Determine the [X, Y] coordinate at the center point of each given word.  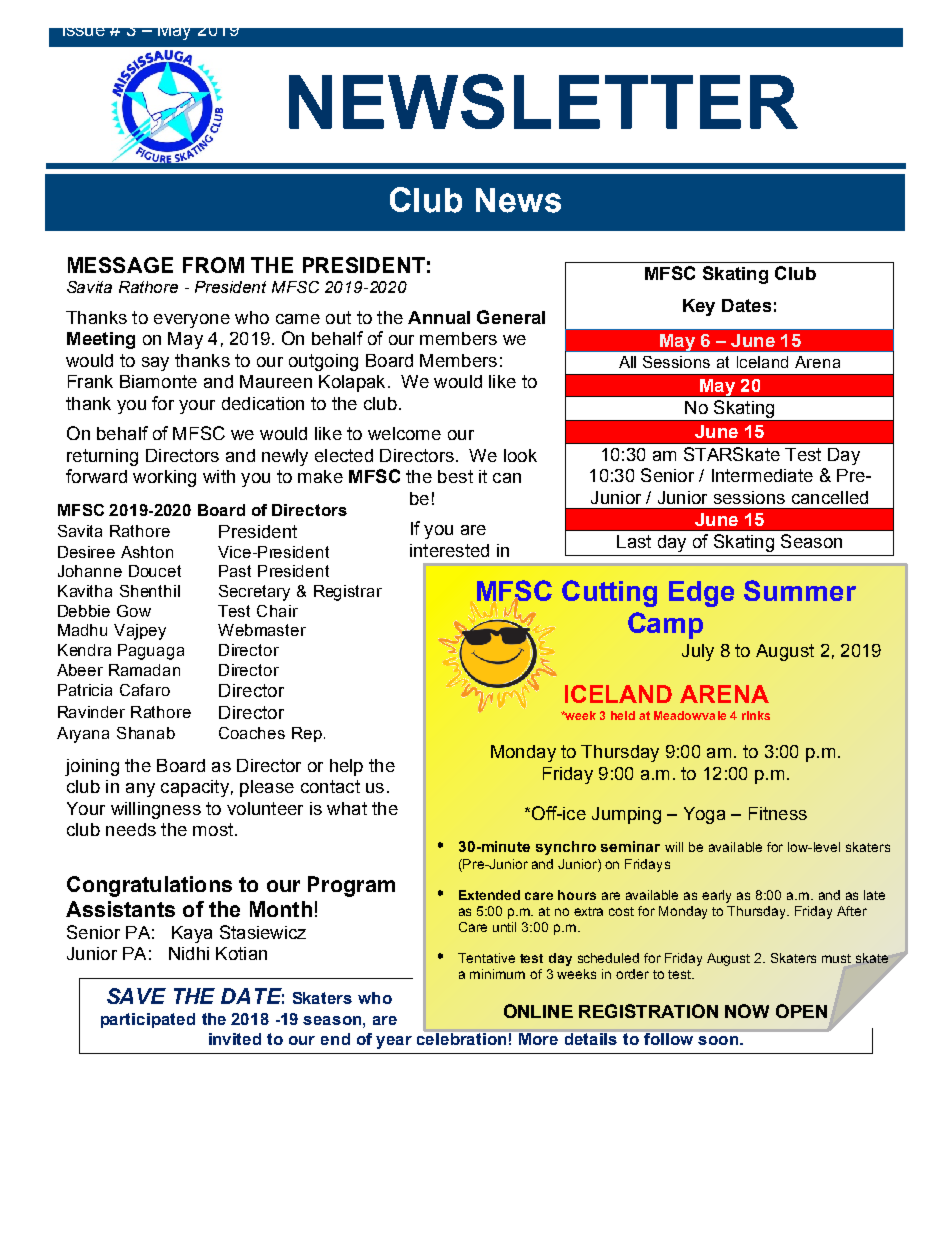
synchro [566, 848]
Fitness [778, 813]
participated [148, 1020]
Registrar [348, 593]
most [213, 829]
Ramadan [144, 670]
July [698, 652]
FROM [213, 265]
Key [699, 307]
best [455, 476]
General [511, 317]
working [164, 478]
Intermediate [762, 475]
